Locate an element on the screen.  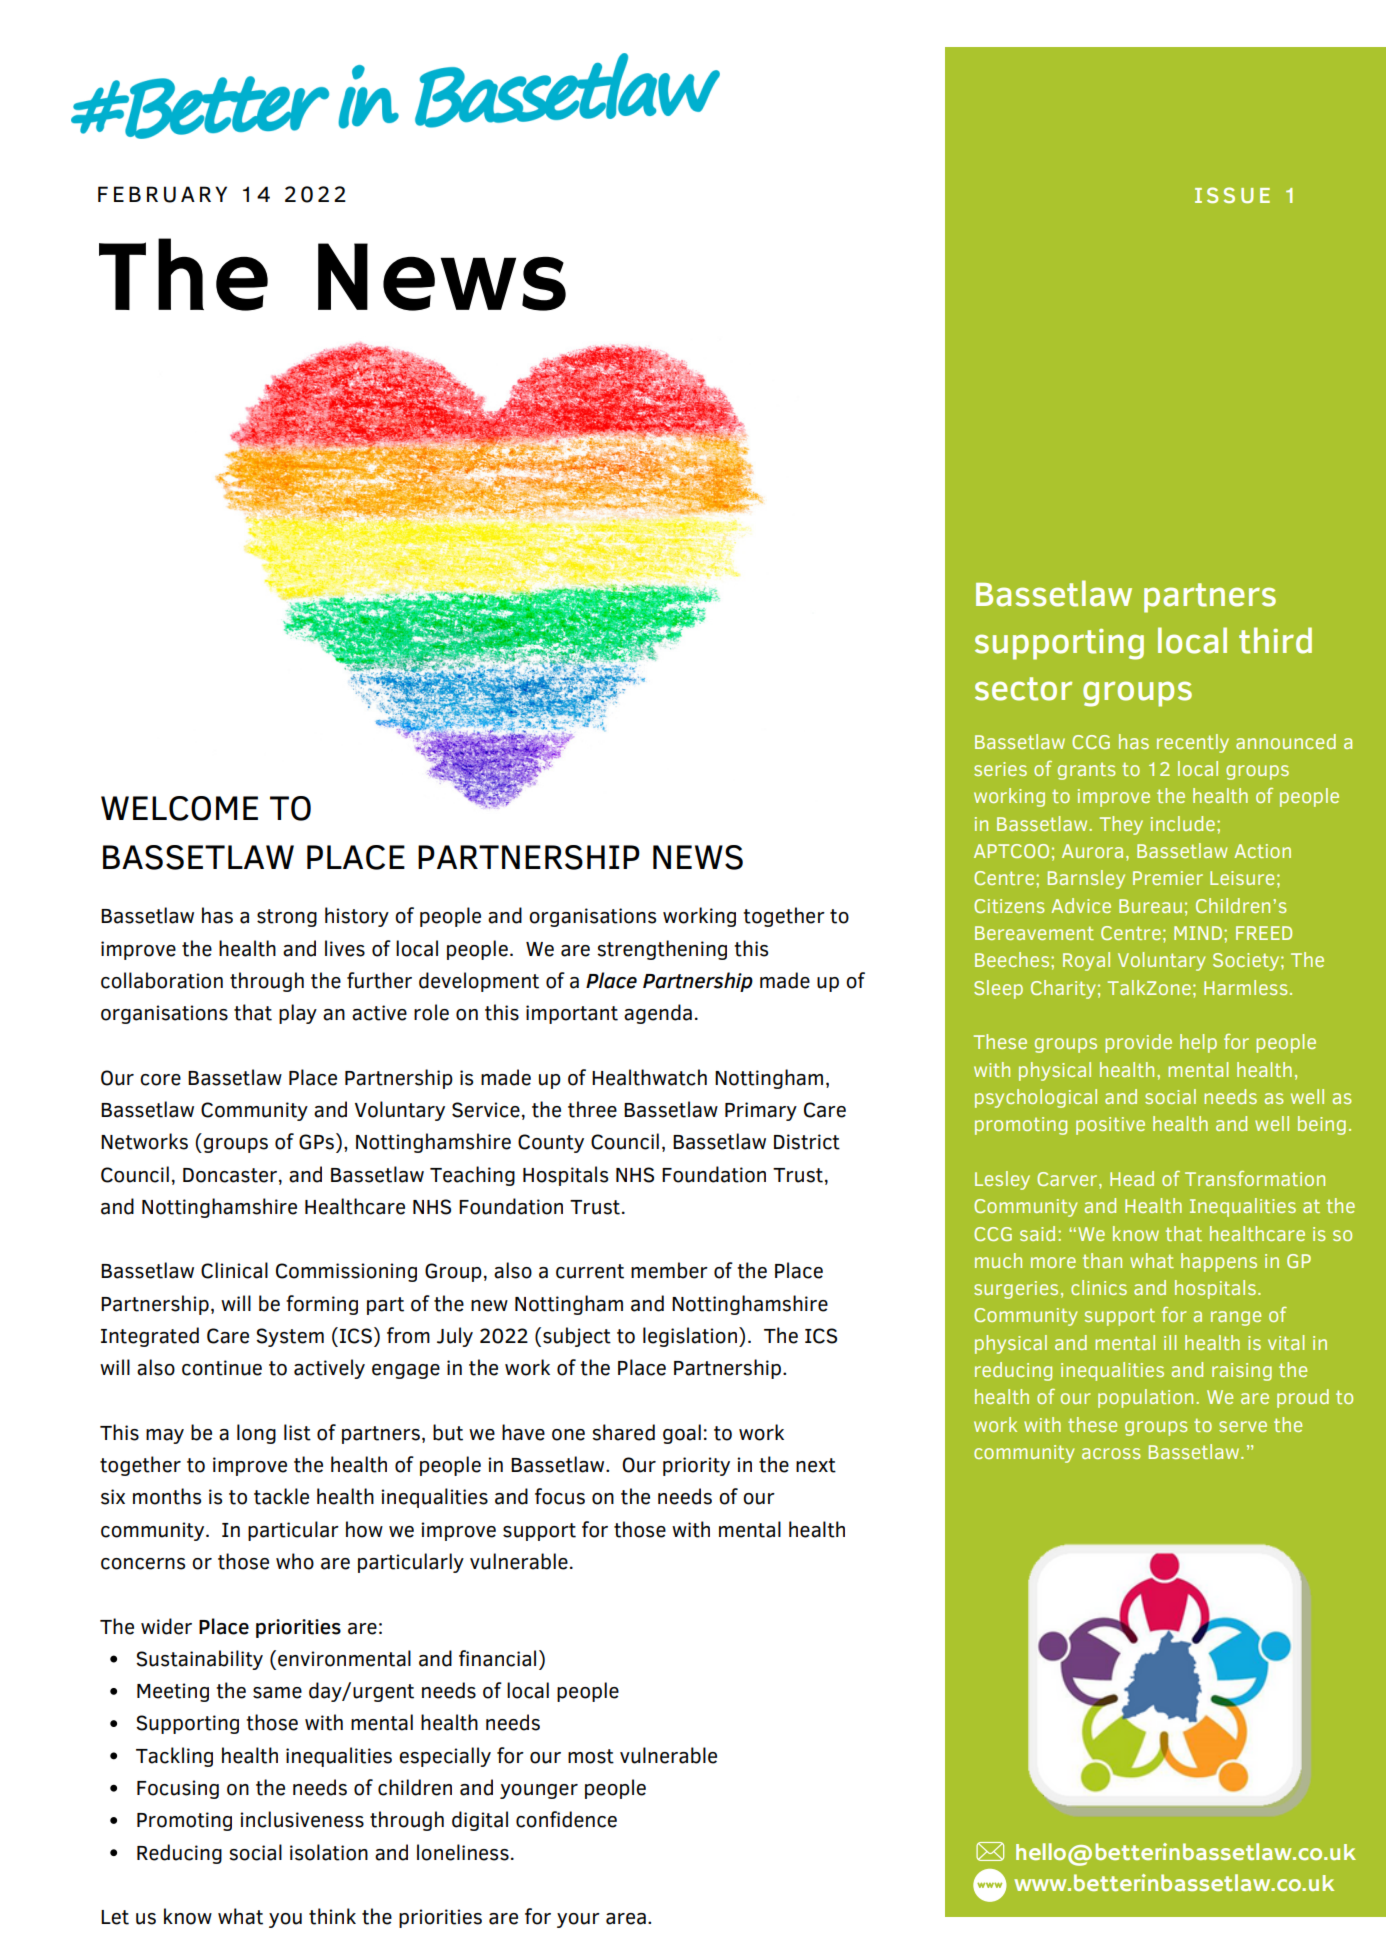
ISSUE is located at coordinates (1232, 195).
